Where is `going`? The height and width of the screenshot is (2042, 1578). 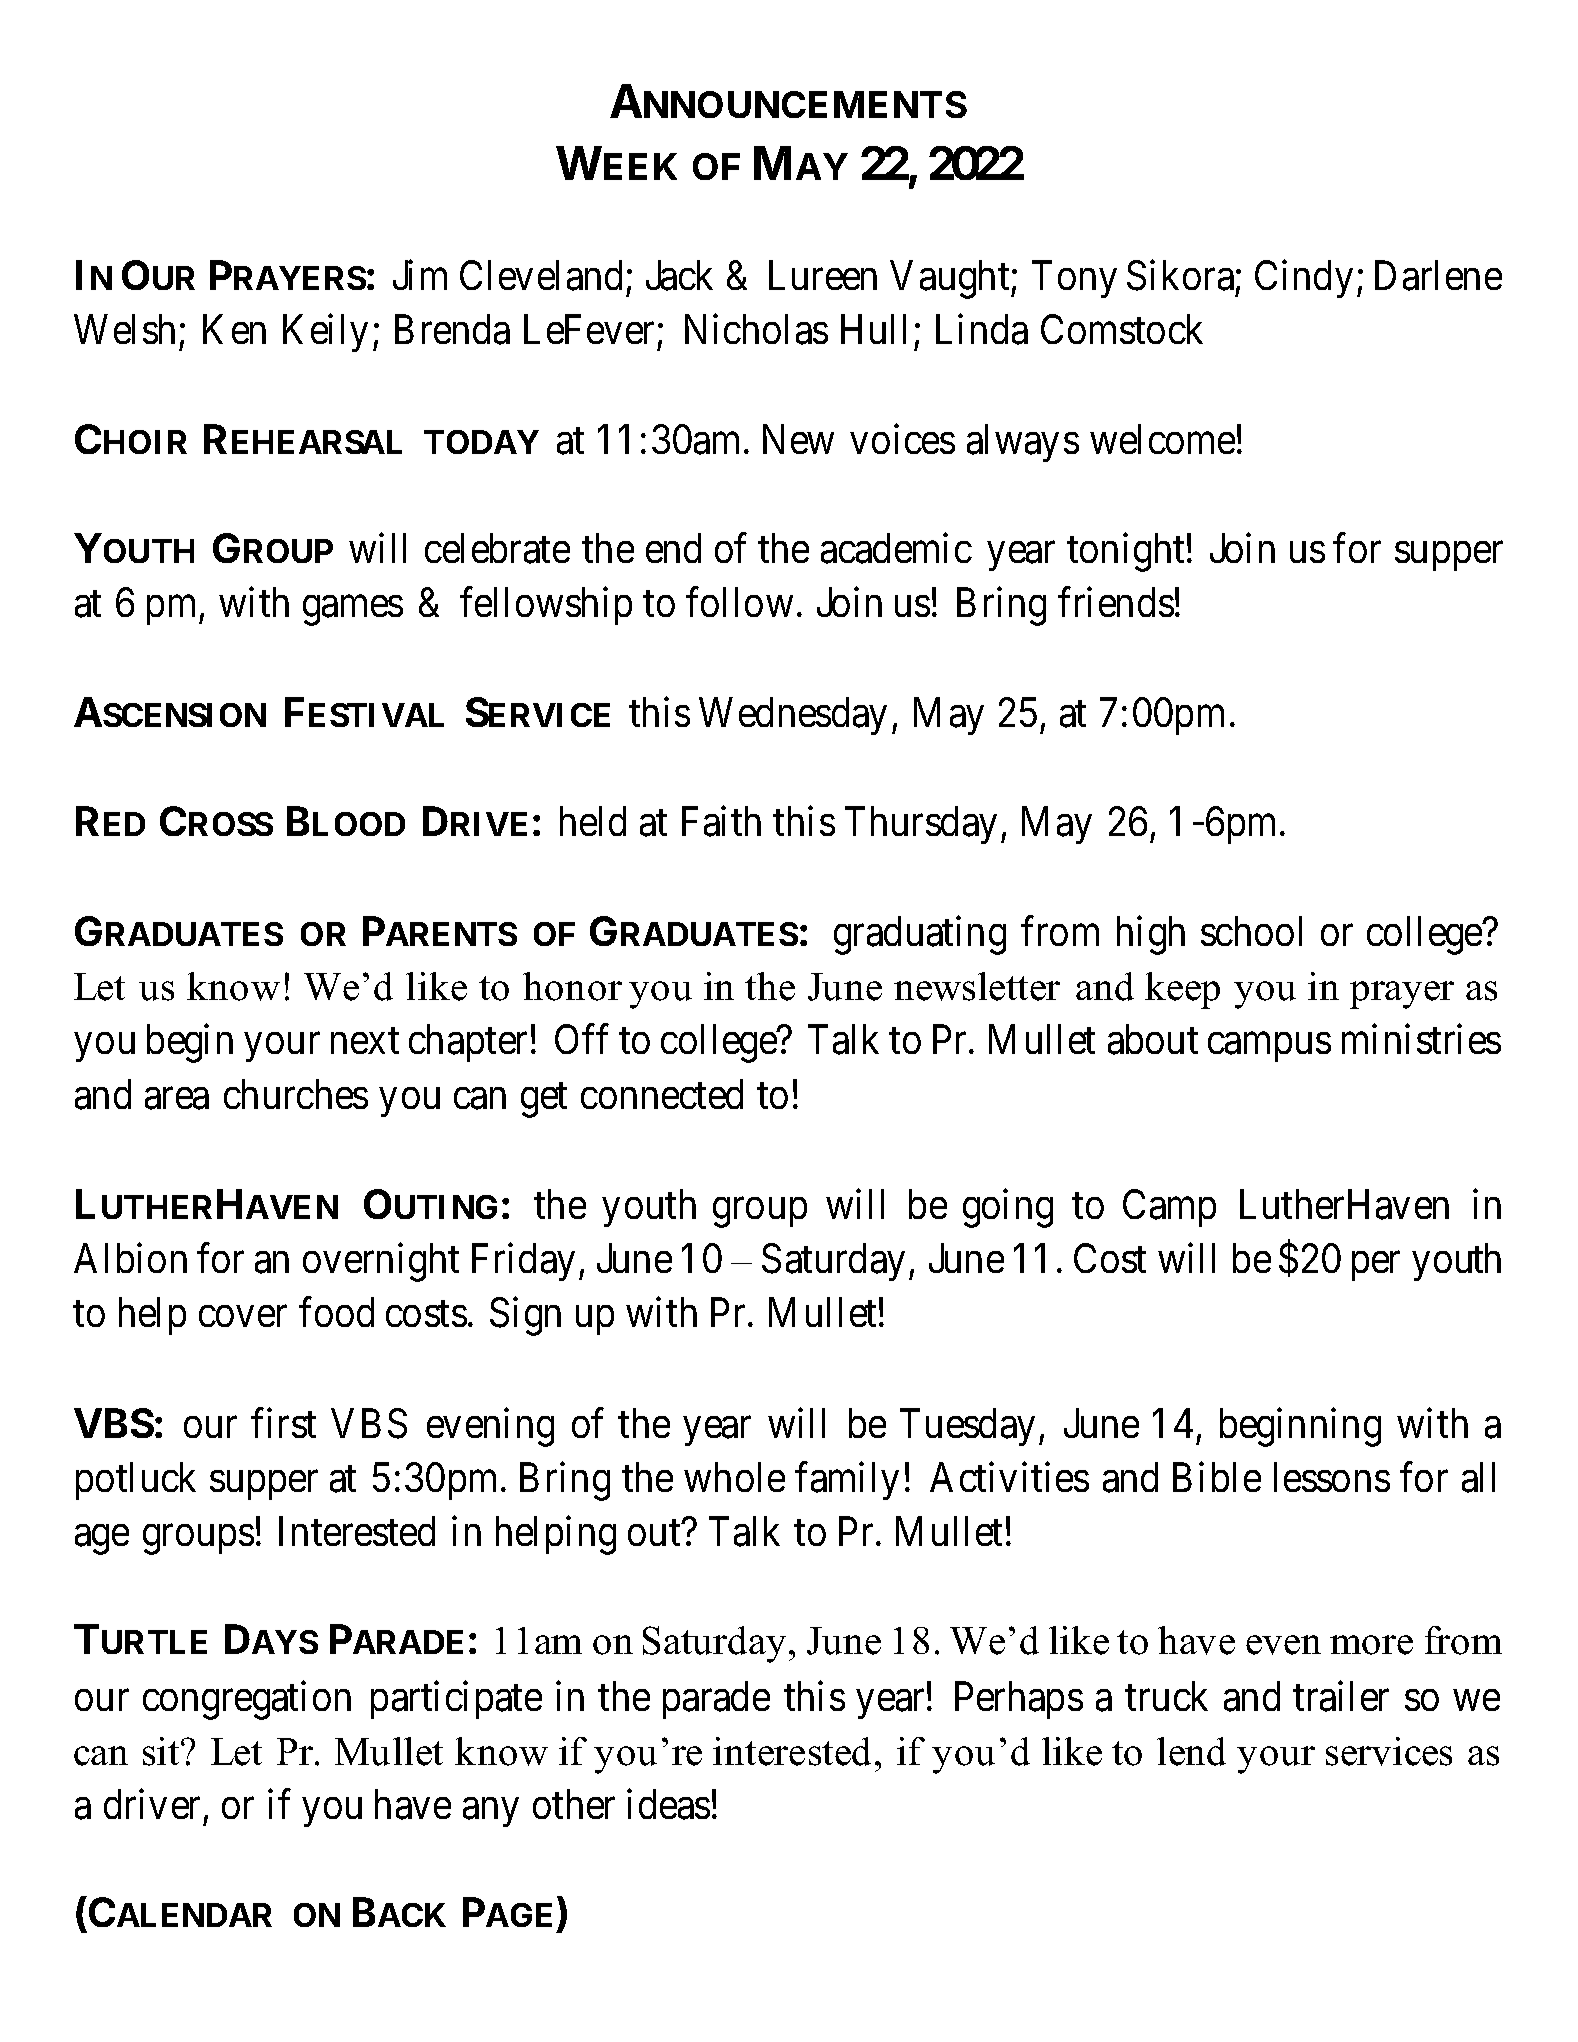 going is located at coordinates (1008, 1208).
